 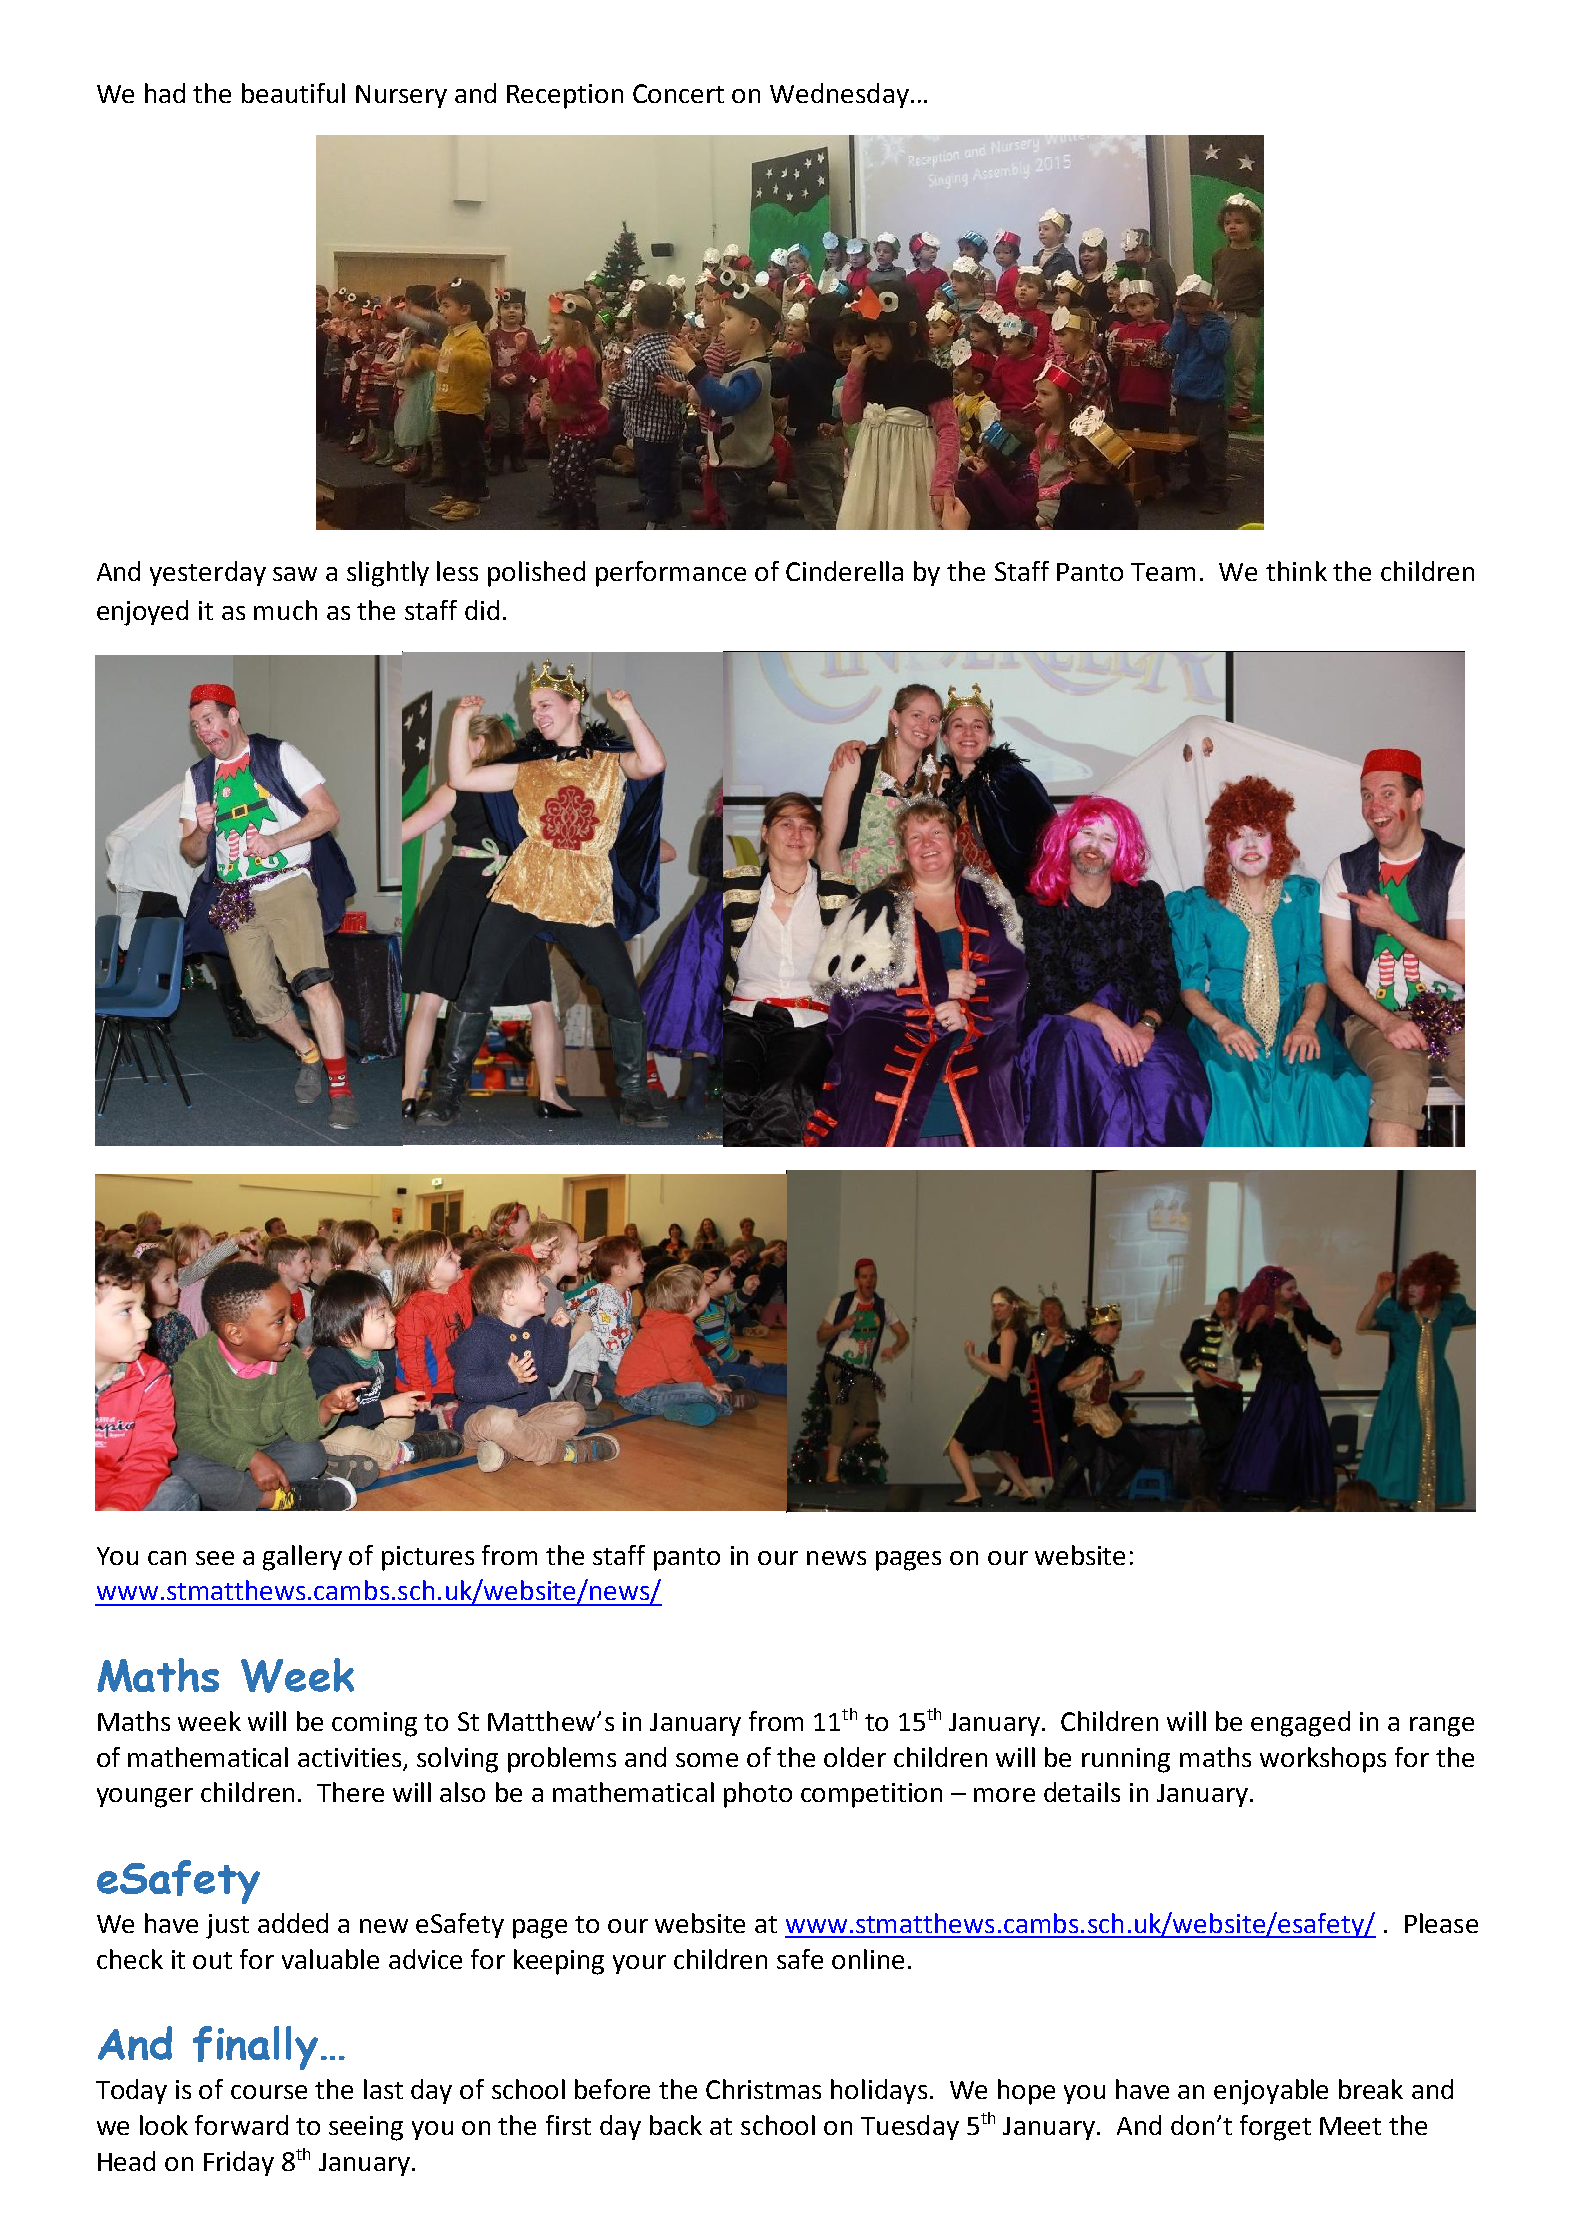 What do you see at coordinates (269, 2092) in the image?
I see `course` at bounding box center [269, 2092].
